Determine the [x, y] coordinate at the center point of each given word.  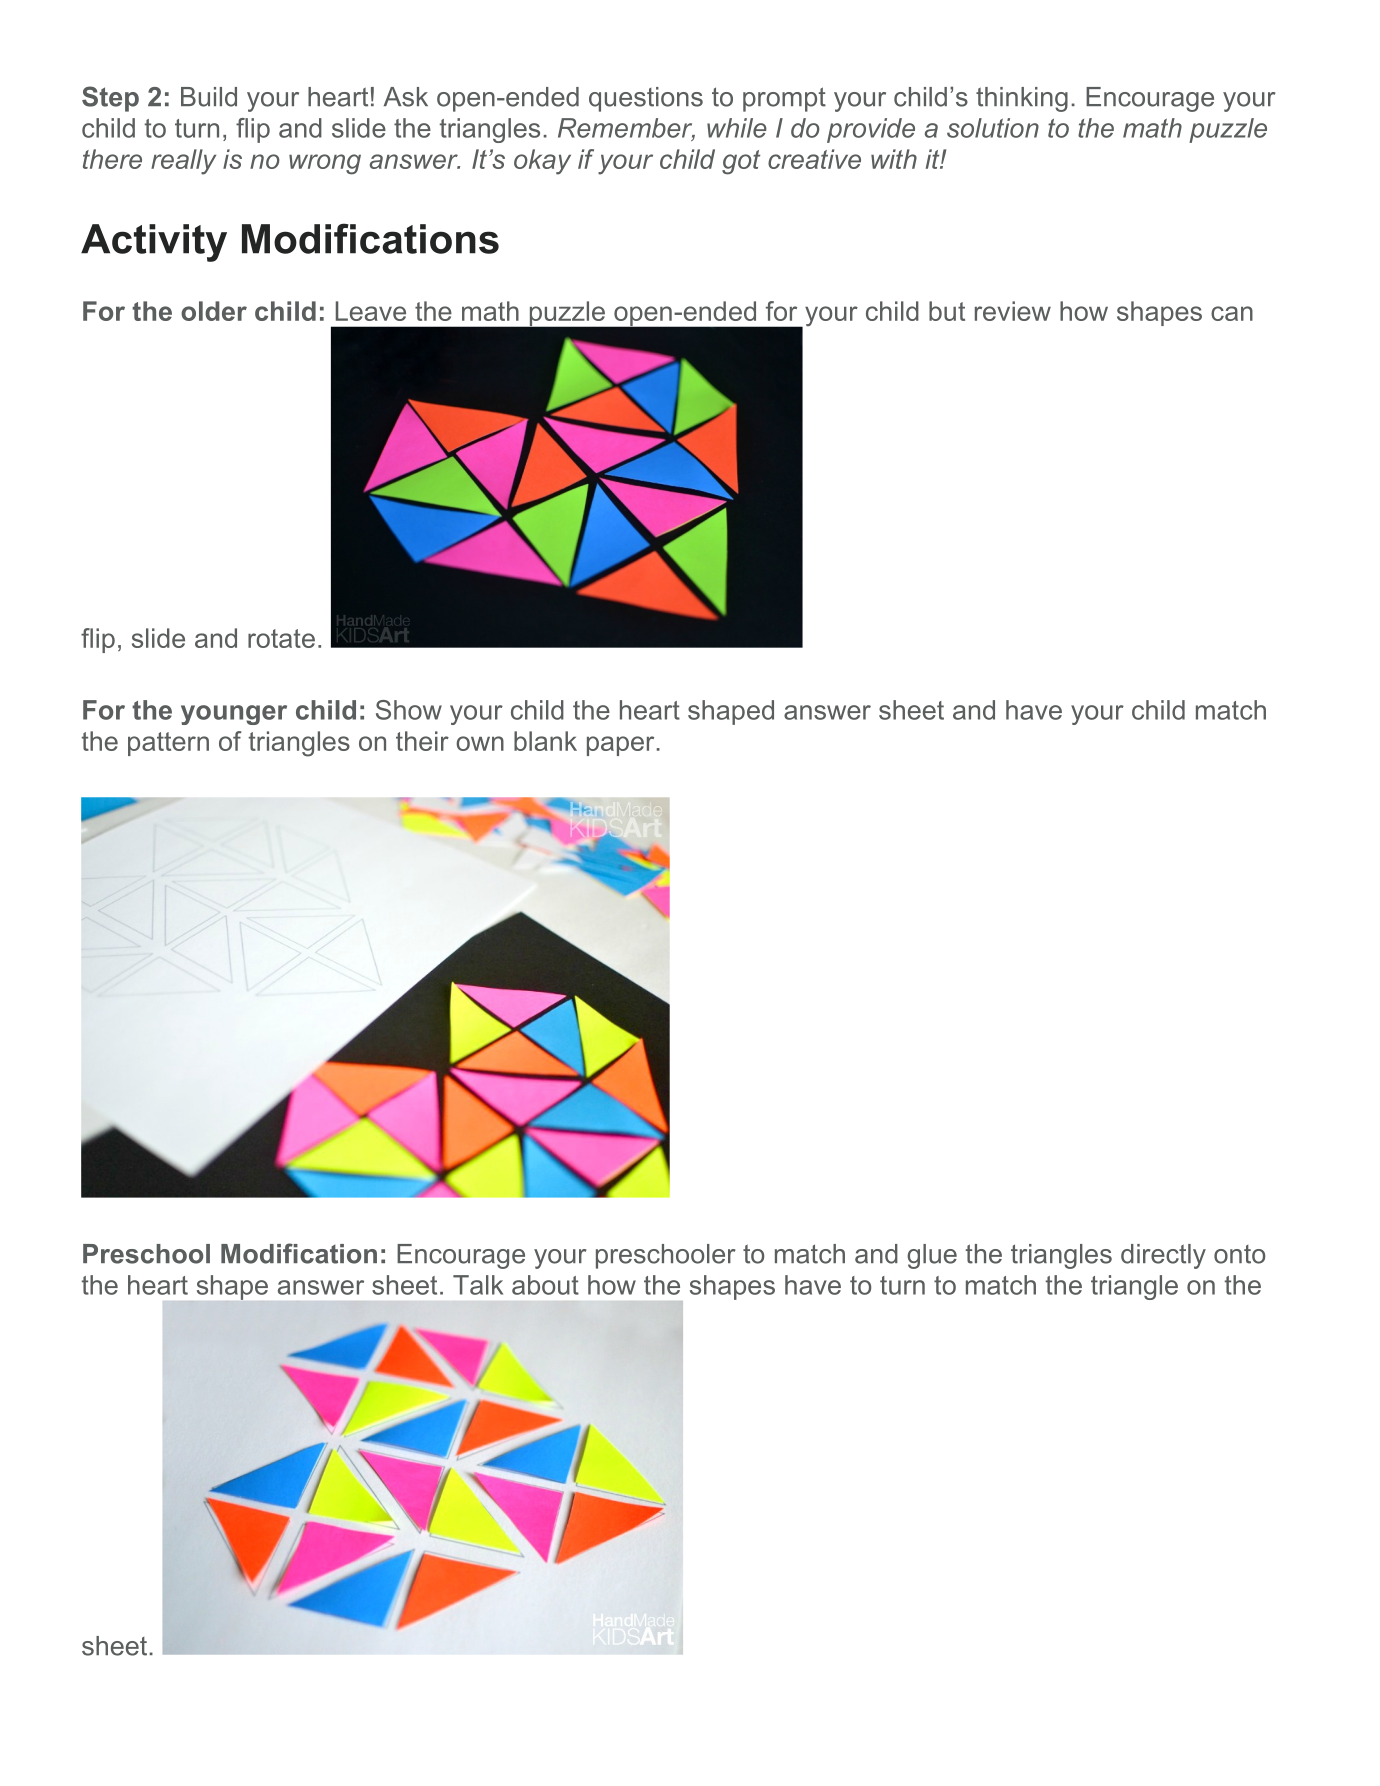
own [480, 743]
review [1013, 311]
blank [545, 741]
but [947, 311]
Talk [478, 1285]
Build [209, 97]
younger [234, 715]
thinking [1022, 99]
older [214, 311]
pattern [168, 744]
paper [622, 746]
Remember [626, 129]
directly [1163, 1256]
